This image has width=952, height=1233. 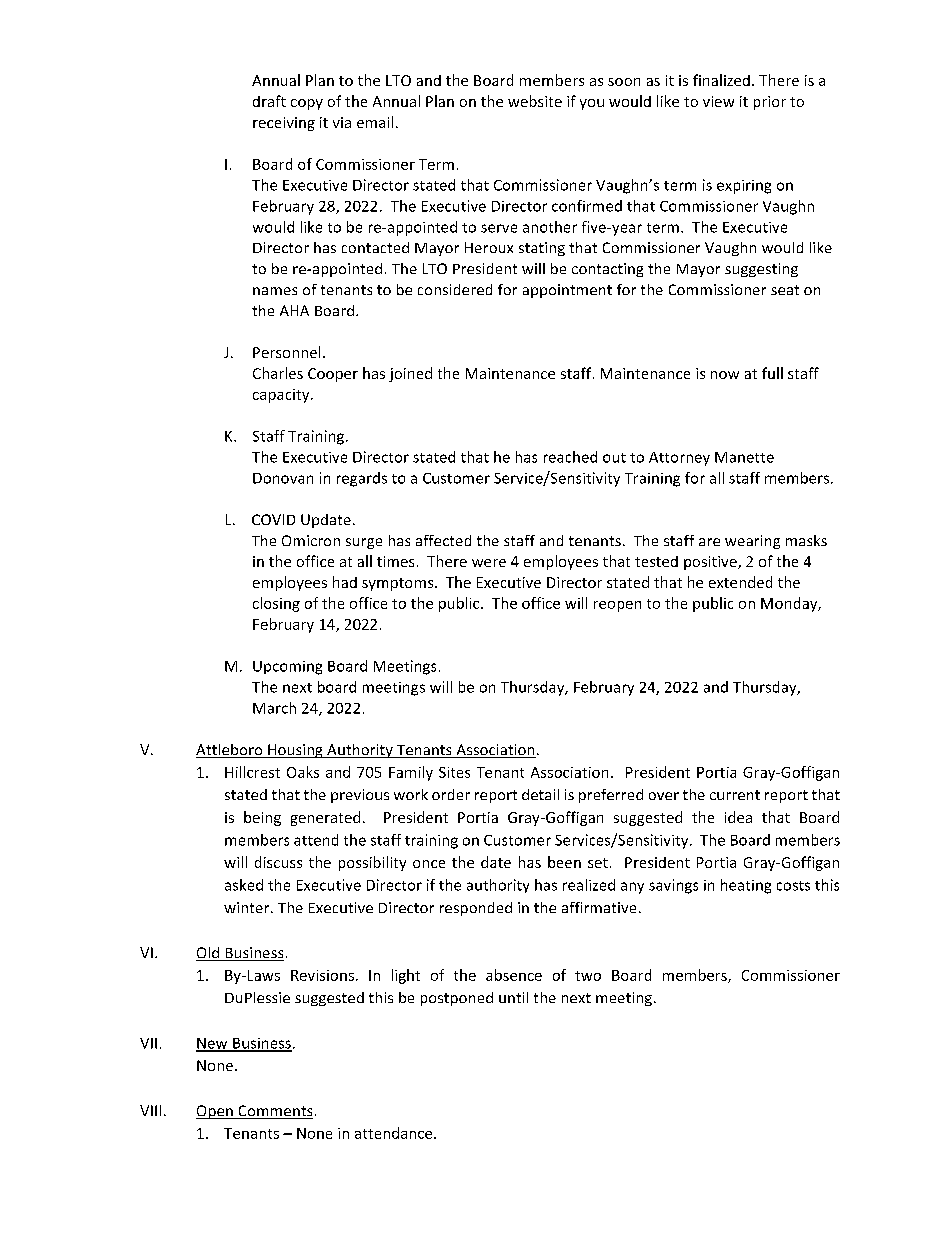 What do you see at coordinates (535, 101) in the image?
I see `website` at bounding box center [535, 101].
